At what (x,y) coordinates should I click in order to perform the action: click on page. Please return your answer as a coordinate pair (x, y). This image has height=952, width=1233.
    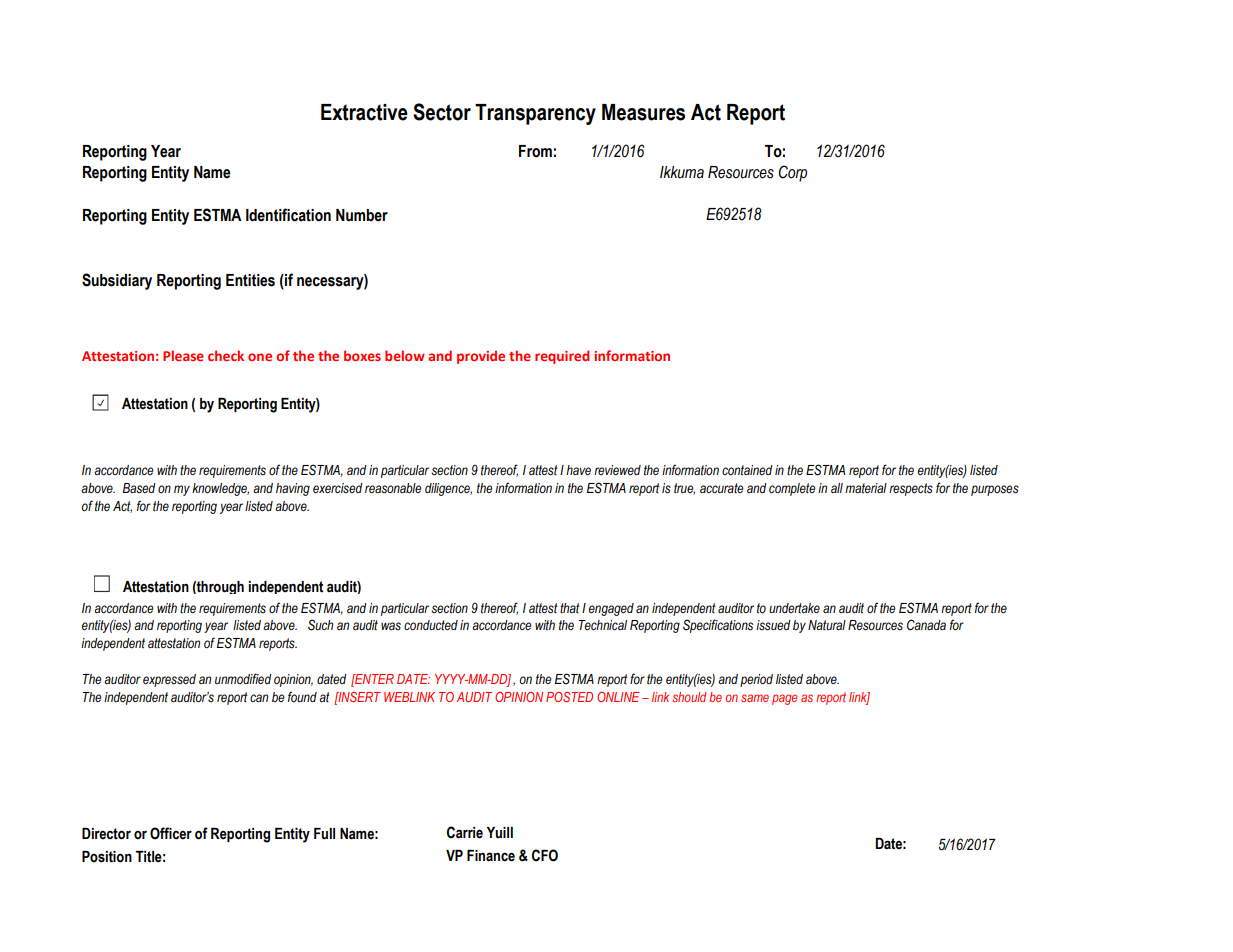
    Looking at the image, I should click on (785, 699).
